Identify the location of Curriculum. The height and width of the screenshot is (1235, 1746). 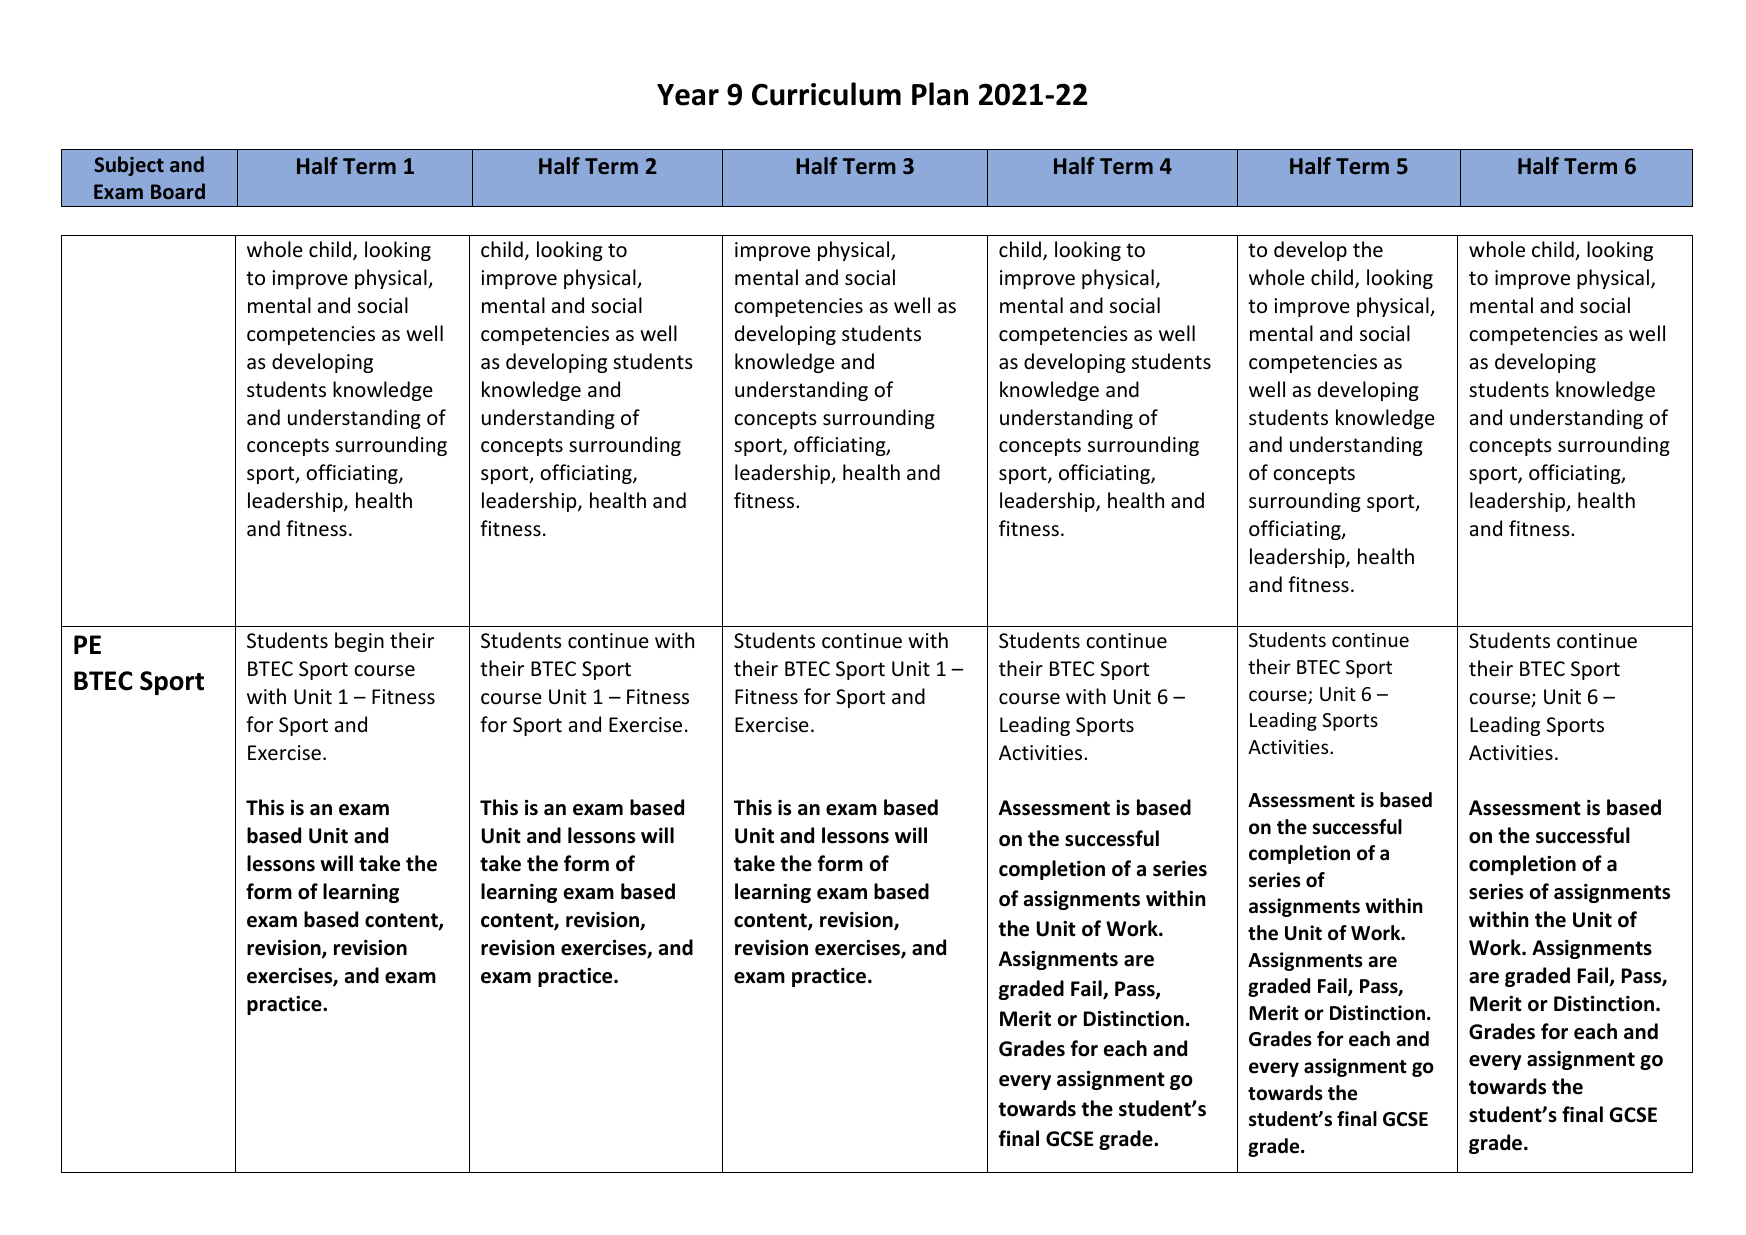
(826, 94).
